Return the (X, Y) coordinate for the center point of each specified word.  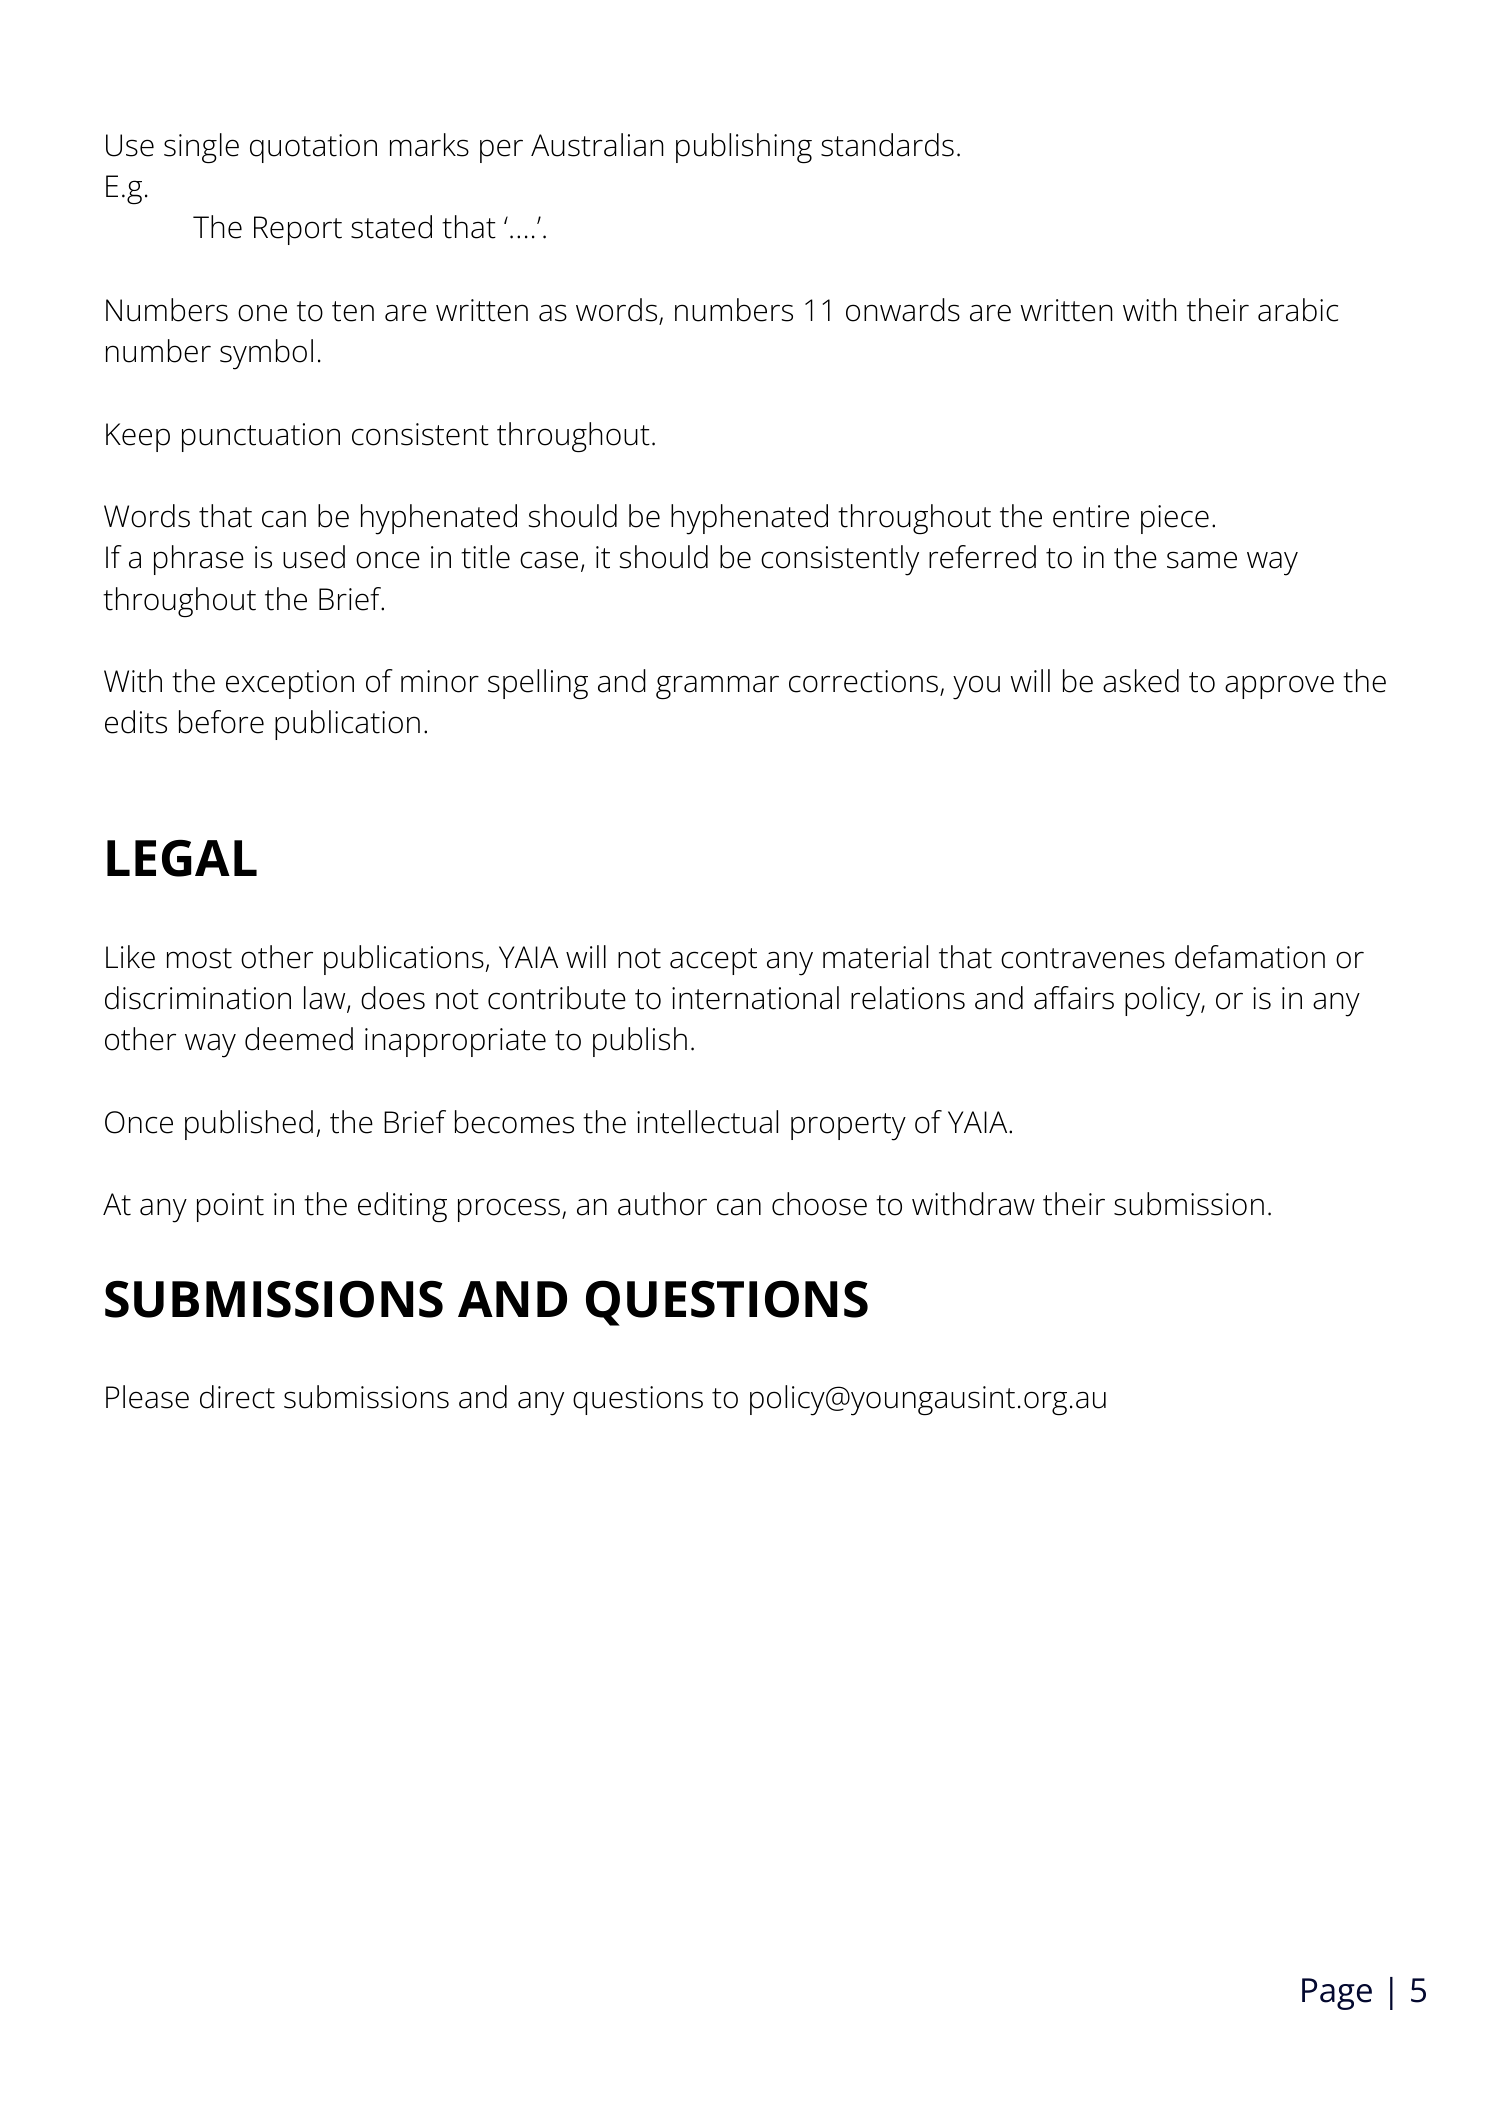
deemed (299, 1039)
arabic (1298, 310)
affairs (1074, 998)
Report (298, 230)
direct (237, 1397)
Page (1337, 1994)
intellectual (707, 1122)
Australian (597, 145)
